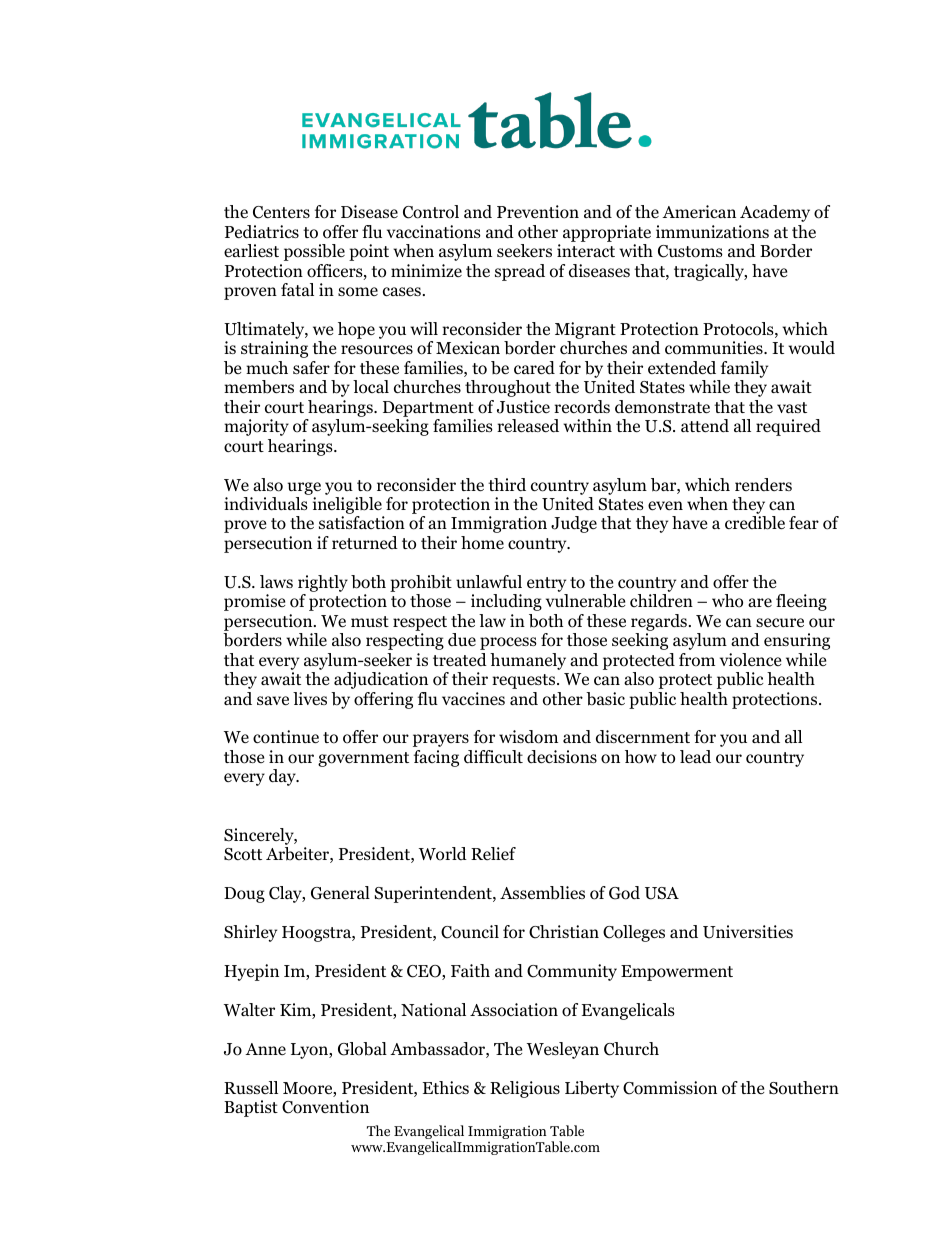  I want to click on Southern, so click(804, 1088).
